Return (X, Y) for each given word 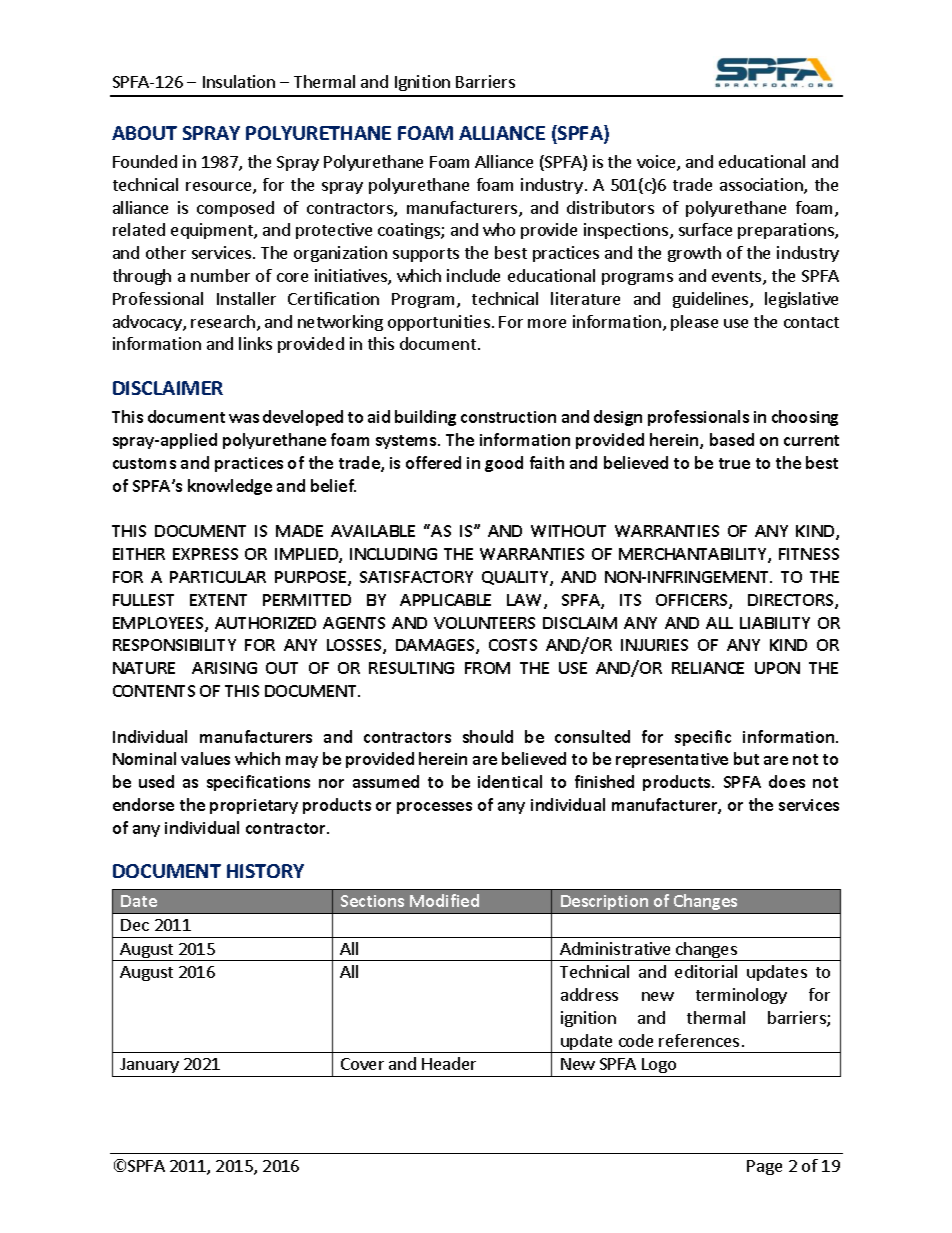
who (499, 229)
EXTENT (218, 600)
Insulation (239, 81)
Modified (444, 900)
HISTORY (265, 871)
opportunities (439, 323)
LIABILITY (775, 623)
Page (764, 1167)
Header (449, 1063)
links (255, 343)
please (694, 323)
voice (657, 163)
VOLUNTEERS (484, 623)
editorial (706, 971)
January (149, 1065)
